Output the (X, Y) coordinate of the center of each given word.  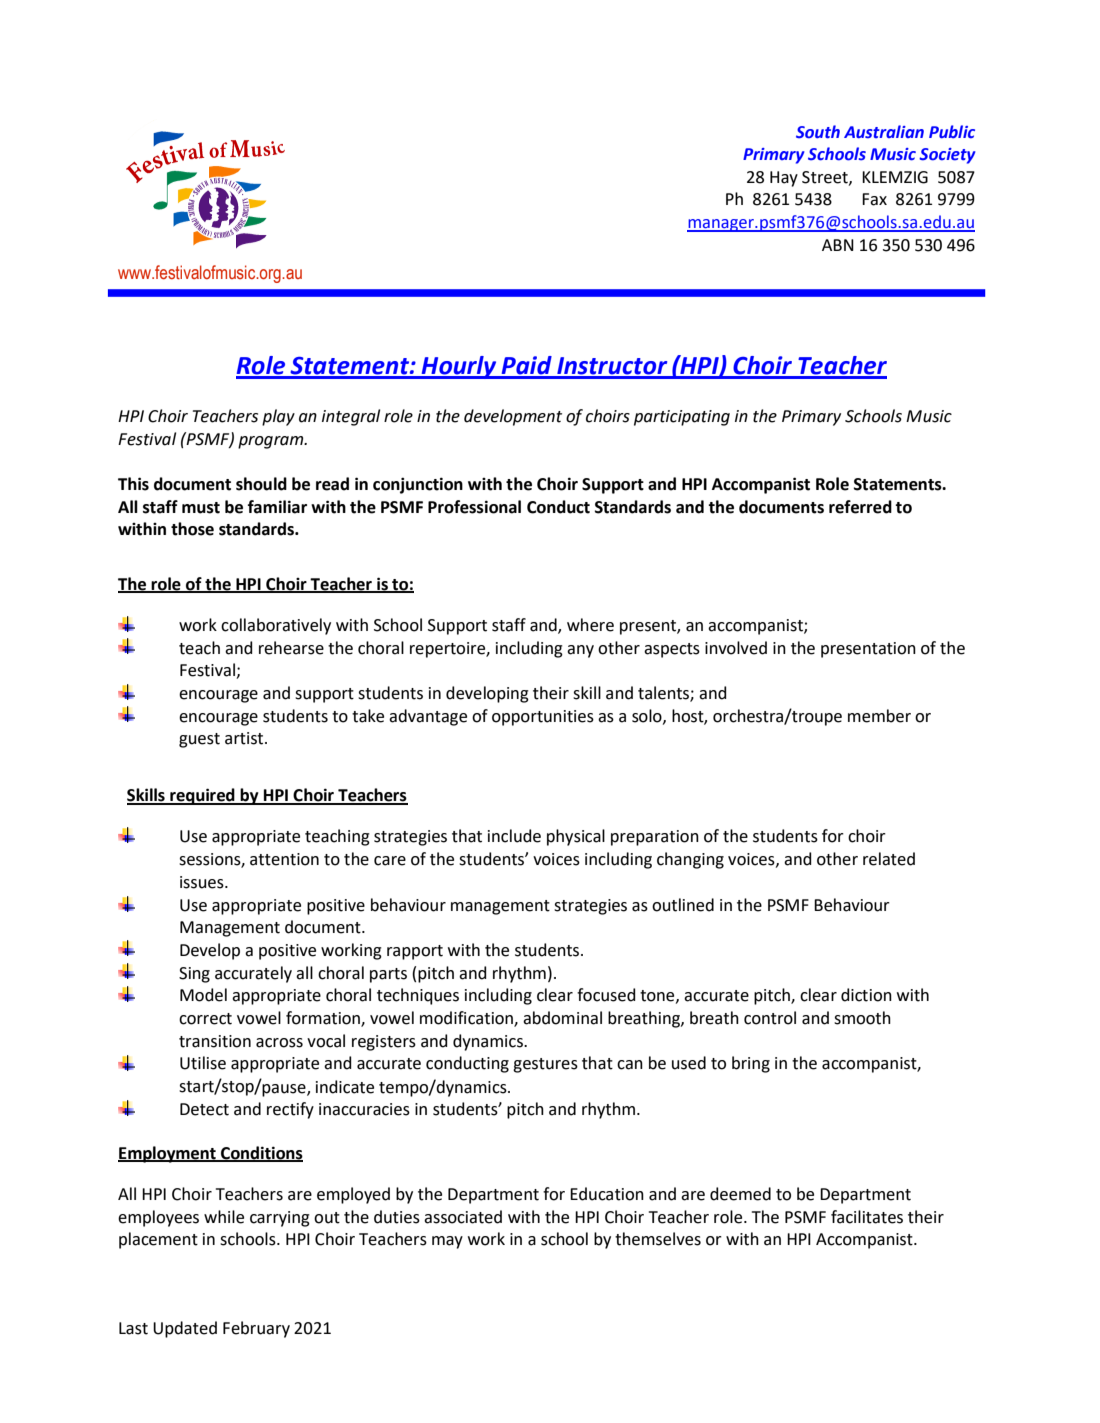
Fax (874, 199)
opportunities (543, 718)
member (879, 716)
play (278, 417)
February (256, 1329)
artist (245, 738)
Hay (784, 179)
